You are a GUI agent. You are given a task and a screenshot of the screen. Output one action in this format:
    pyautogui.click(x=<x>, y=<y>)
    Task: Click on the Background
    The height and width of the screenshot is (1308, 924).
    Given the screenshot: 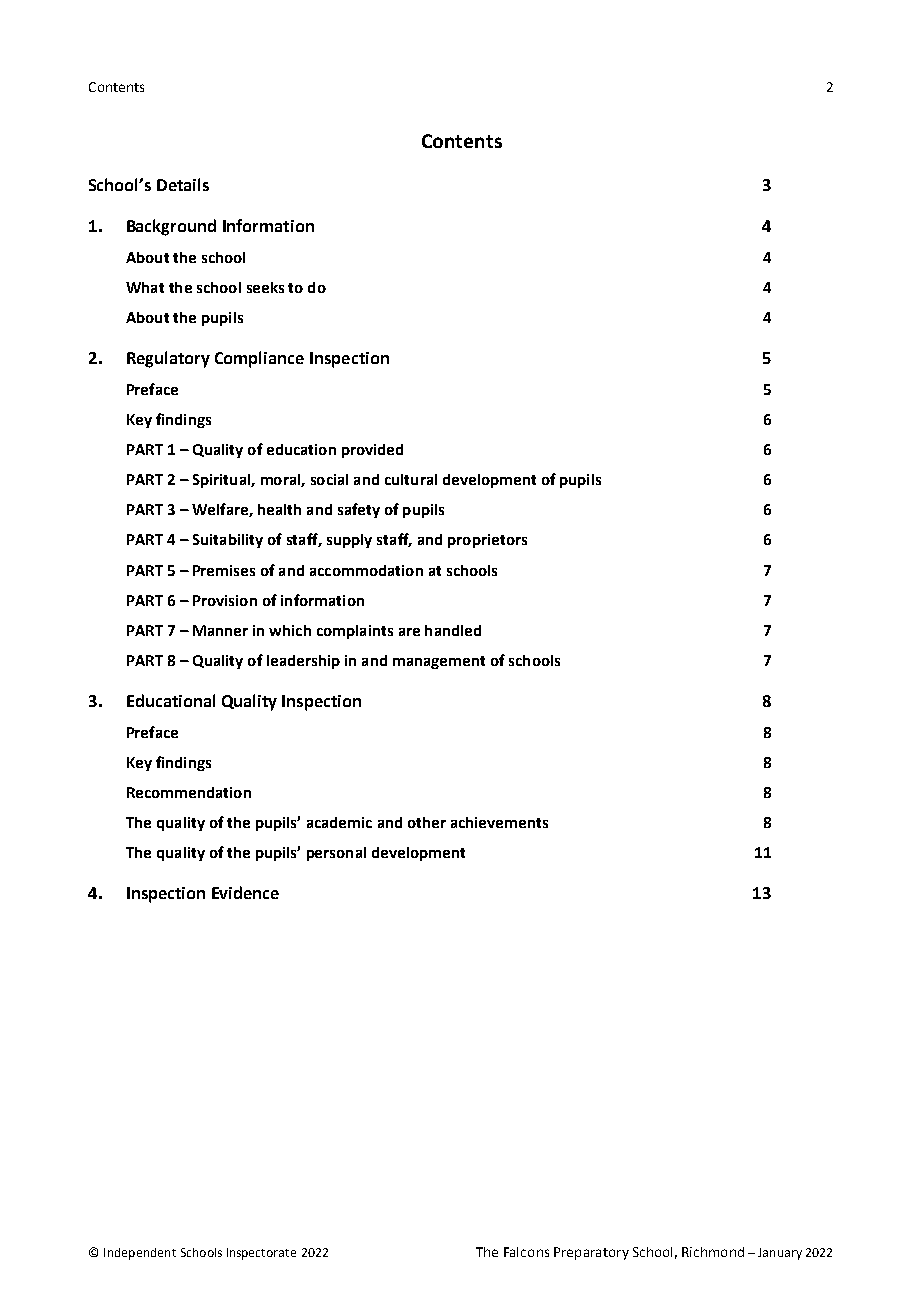 What is the action you would take?
    pyautogui.click(x=171, y=227)
